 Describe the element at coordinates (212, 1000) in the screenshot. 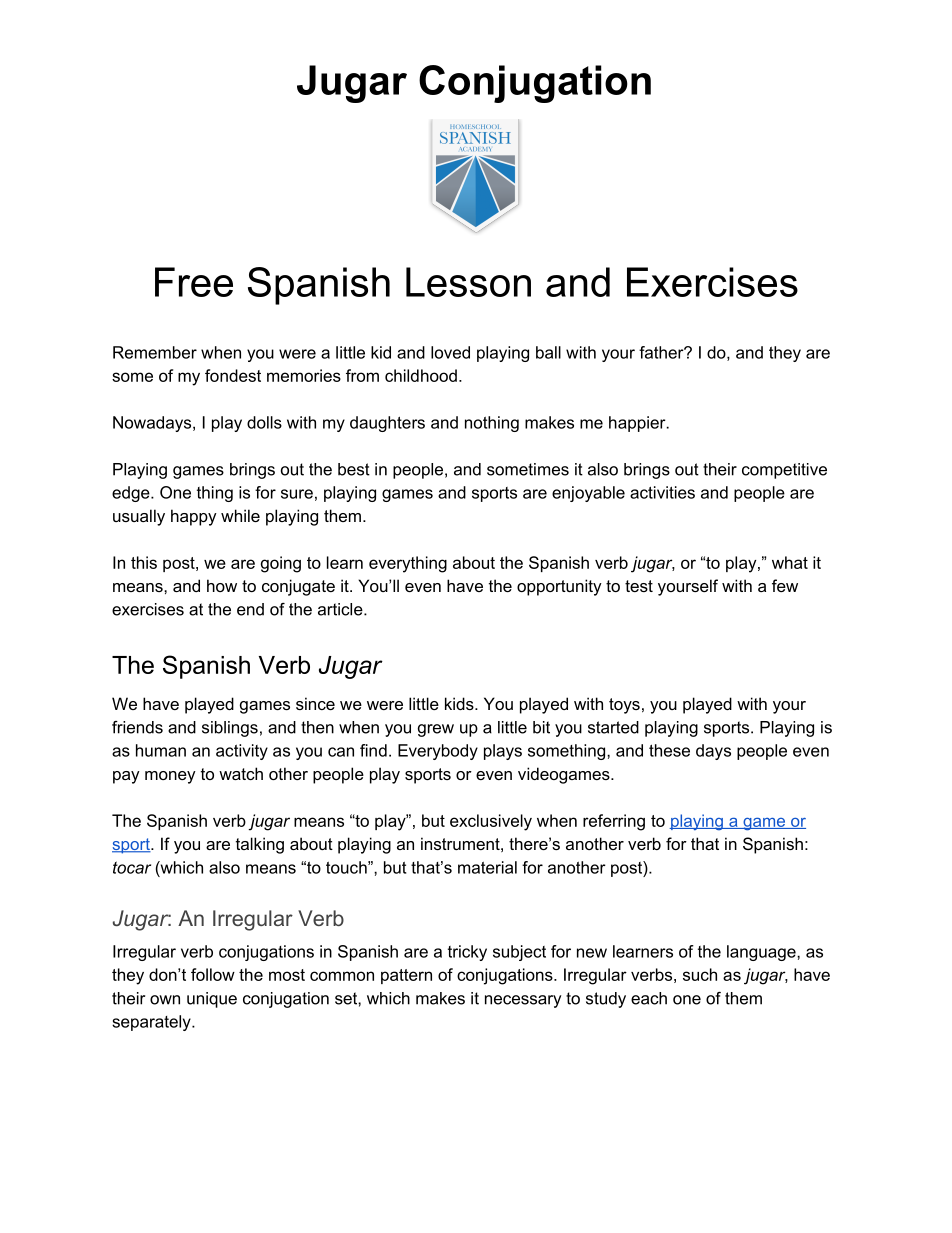

I see `unique` at that location.
